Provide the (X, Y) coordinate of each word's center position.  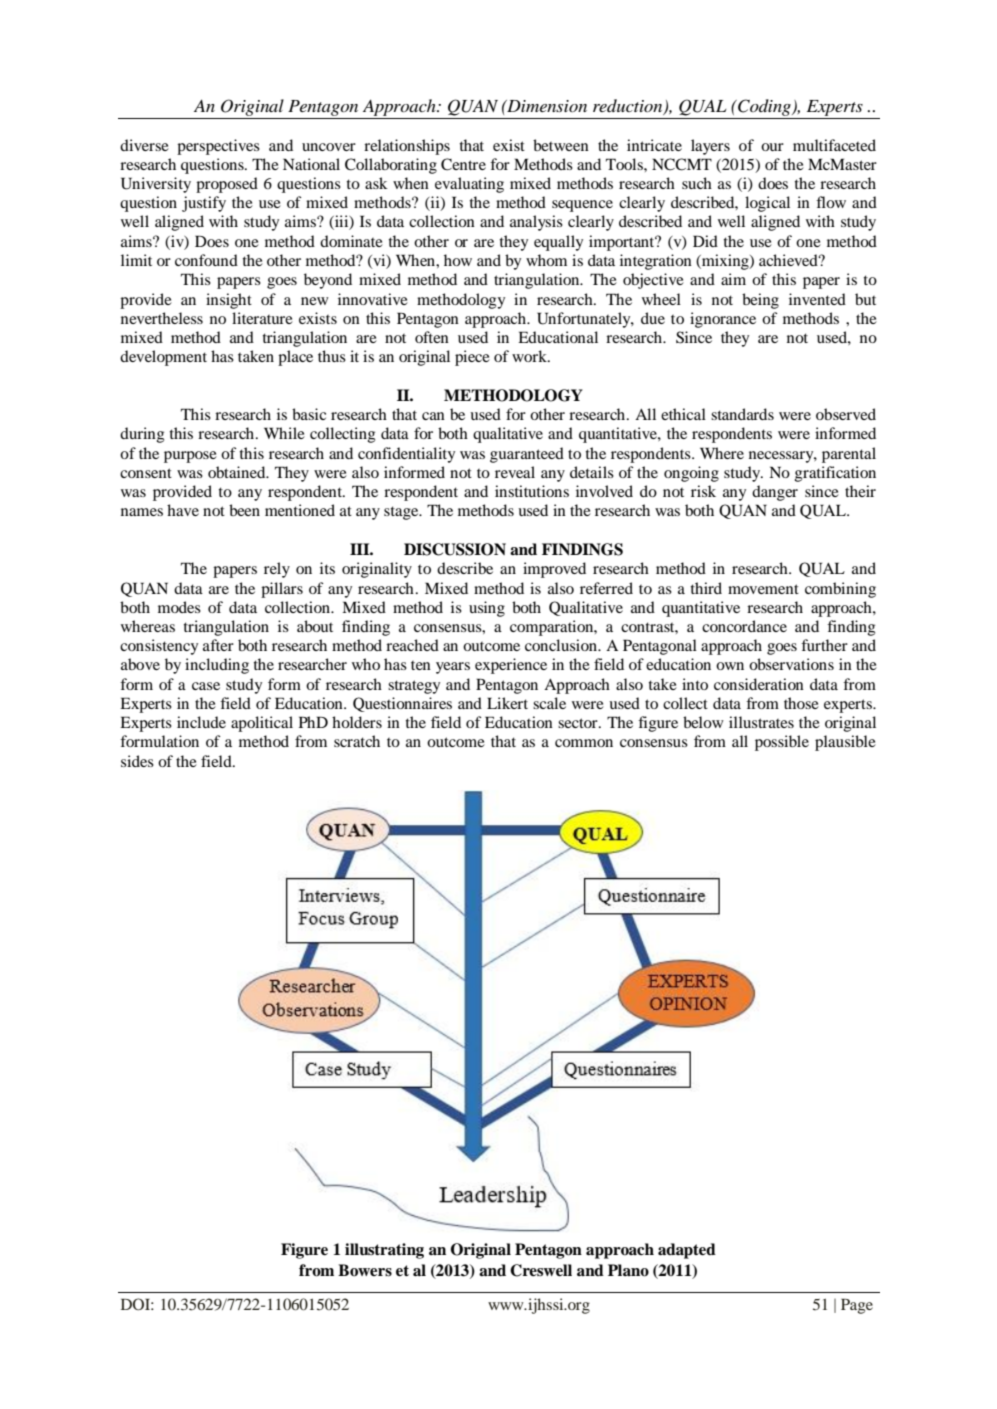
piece (472, 358)
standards (742, 414)
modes (179, 607)
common (584, 743)
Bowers (365, 1270)
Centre (463, 164)
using (487, 609)
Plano (628, 1270)
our (772, 147)
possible (782, 743)
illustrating (384, 1251)
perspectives (218, 147)
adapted (687, 1251)
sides (137, 761)
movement (763, 589)
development (163, 358)
